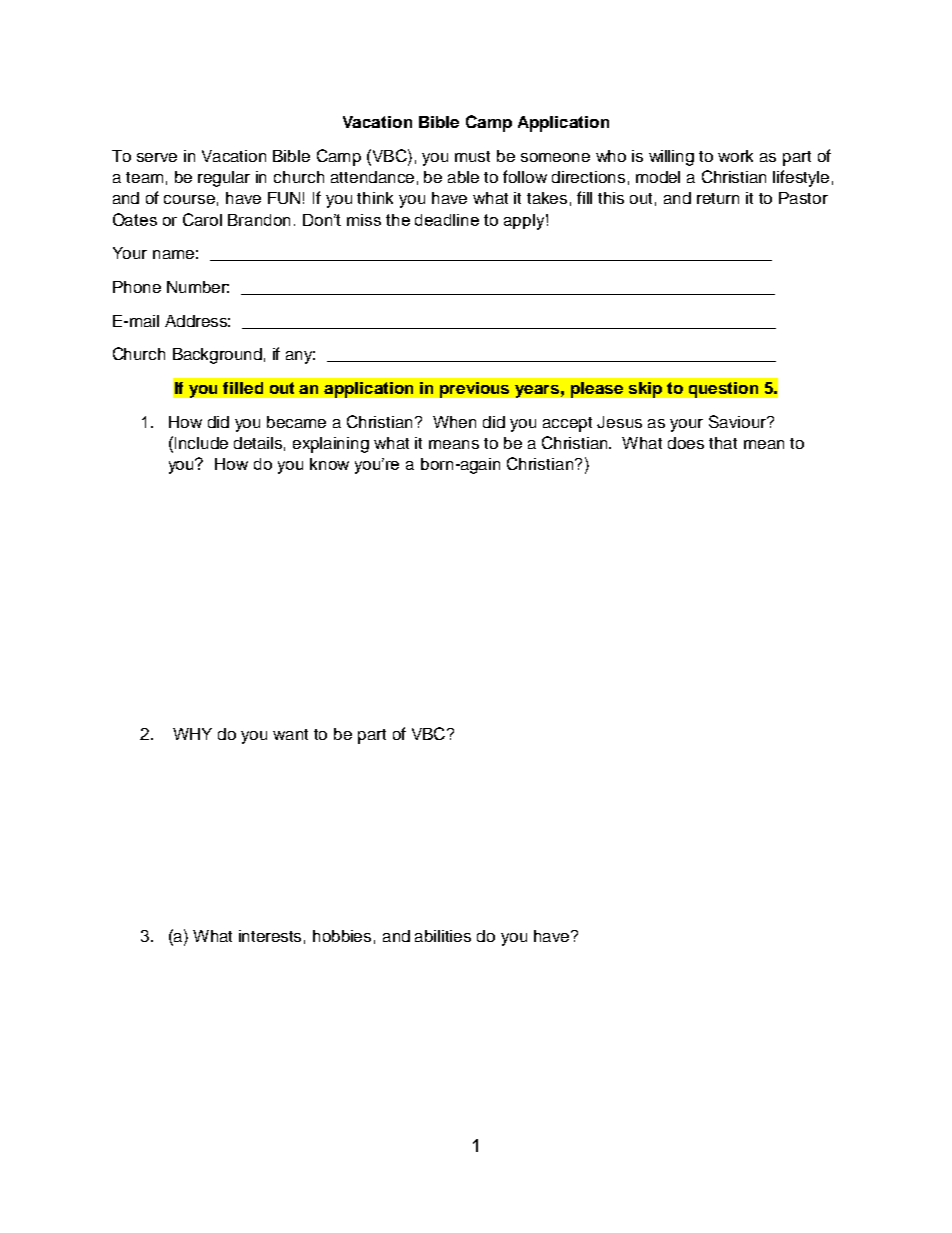 The height and width of the screenshot is (1233, 952). Describe the element at coordinates (718, 198) in the screenshot. I see `return` at that location.
